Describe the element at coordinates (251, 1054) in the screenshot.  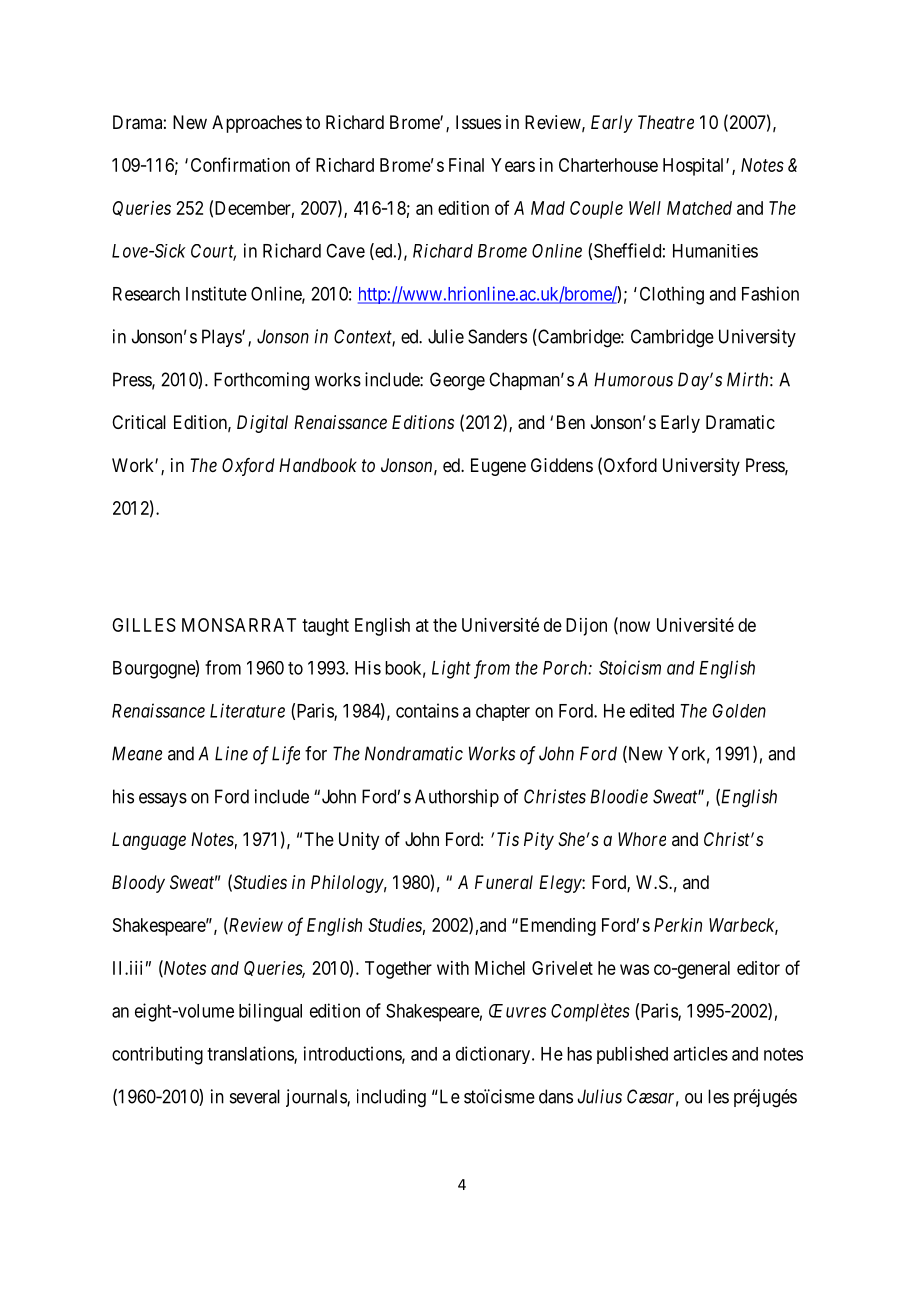
I see `translations` at that location.
